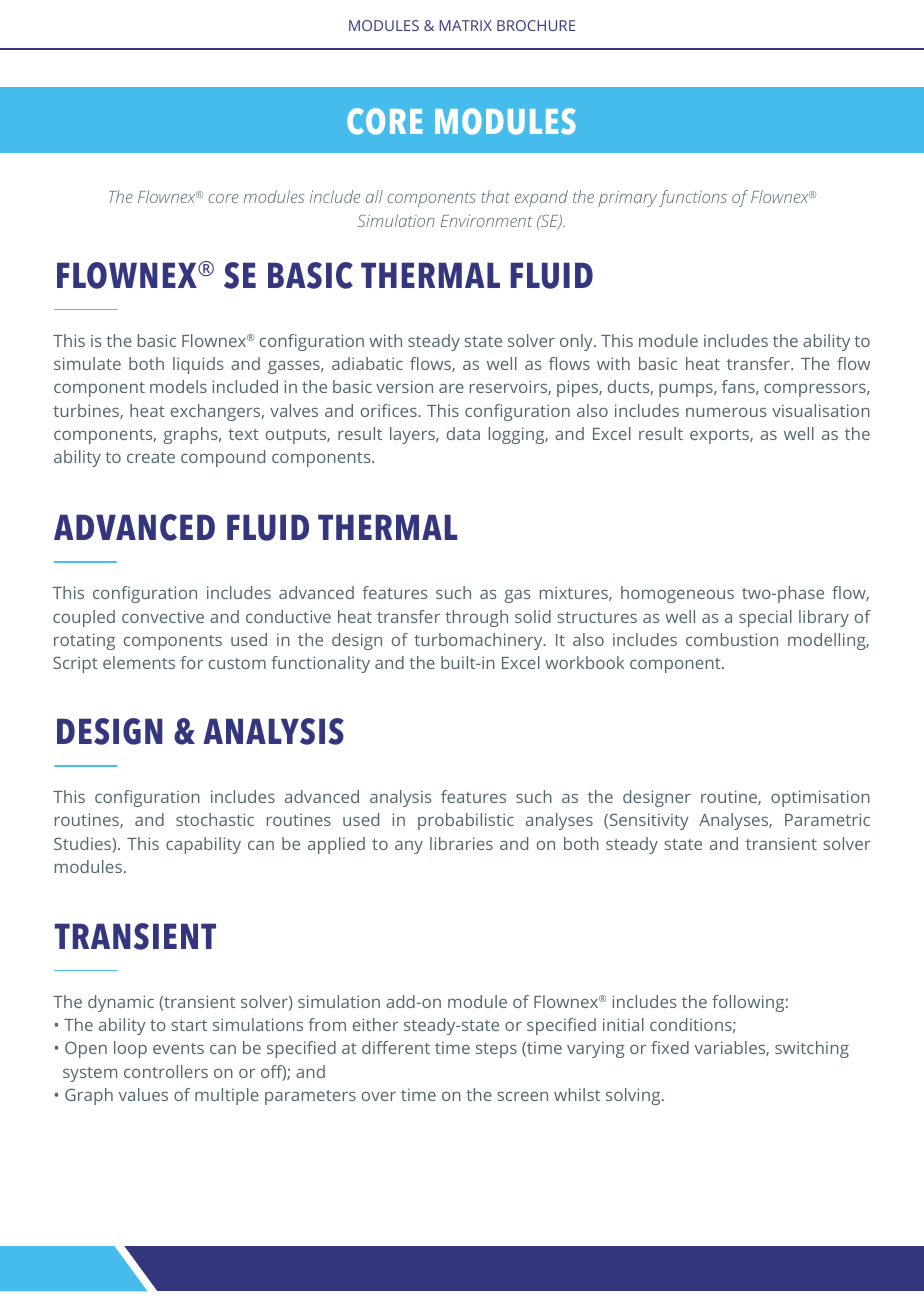 Image resolution: width=924 pixels, height=1308 pixels. Describe the element at coordinates (466, 821) in the screenshot. I see `probabilistic` at that location.
